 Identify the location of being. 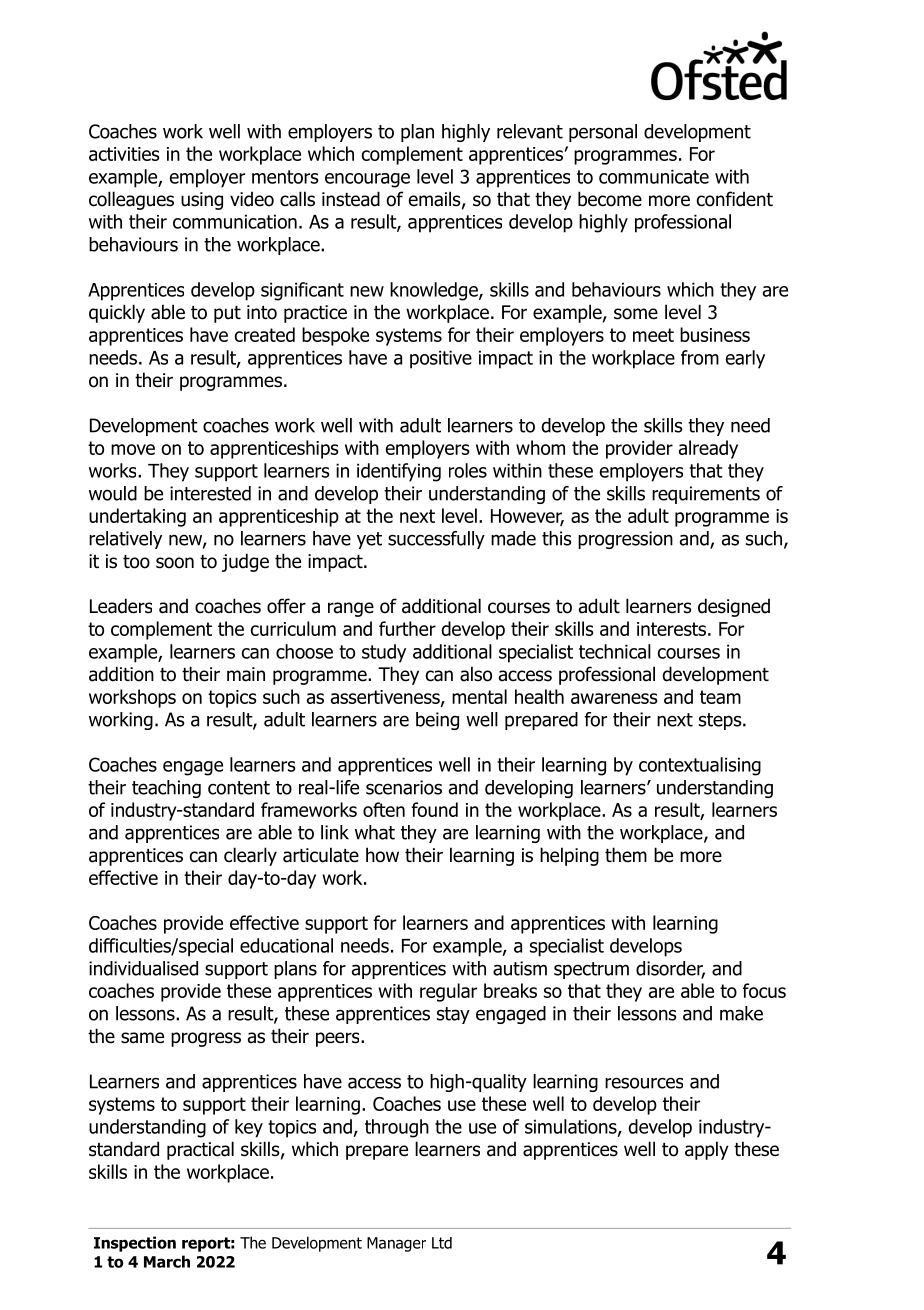
(437, 721).
